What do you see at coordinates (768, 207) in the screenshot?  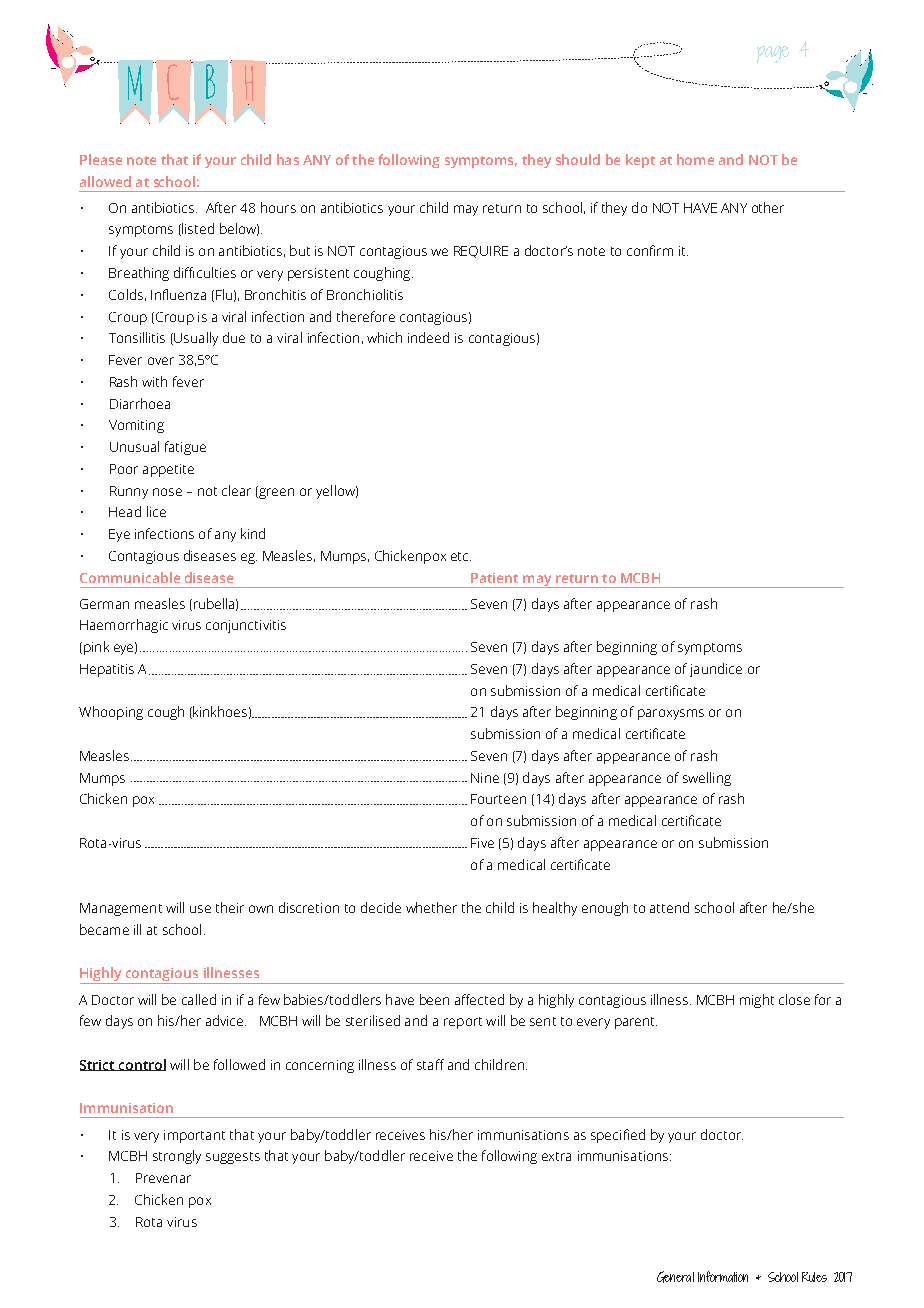 I see `other` at bounding box center [768, 207].
